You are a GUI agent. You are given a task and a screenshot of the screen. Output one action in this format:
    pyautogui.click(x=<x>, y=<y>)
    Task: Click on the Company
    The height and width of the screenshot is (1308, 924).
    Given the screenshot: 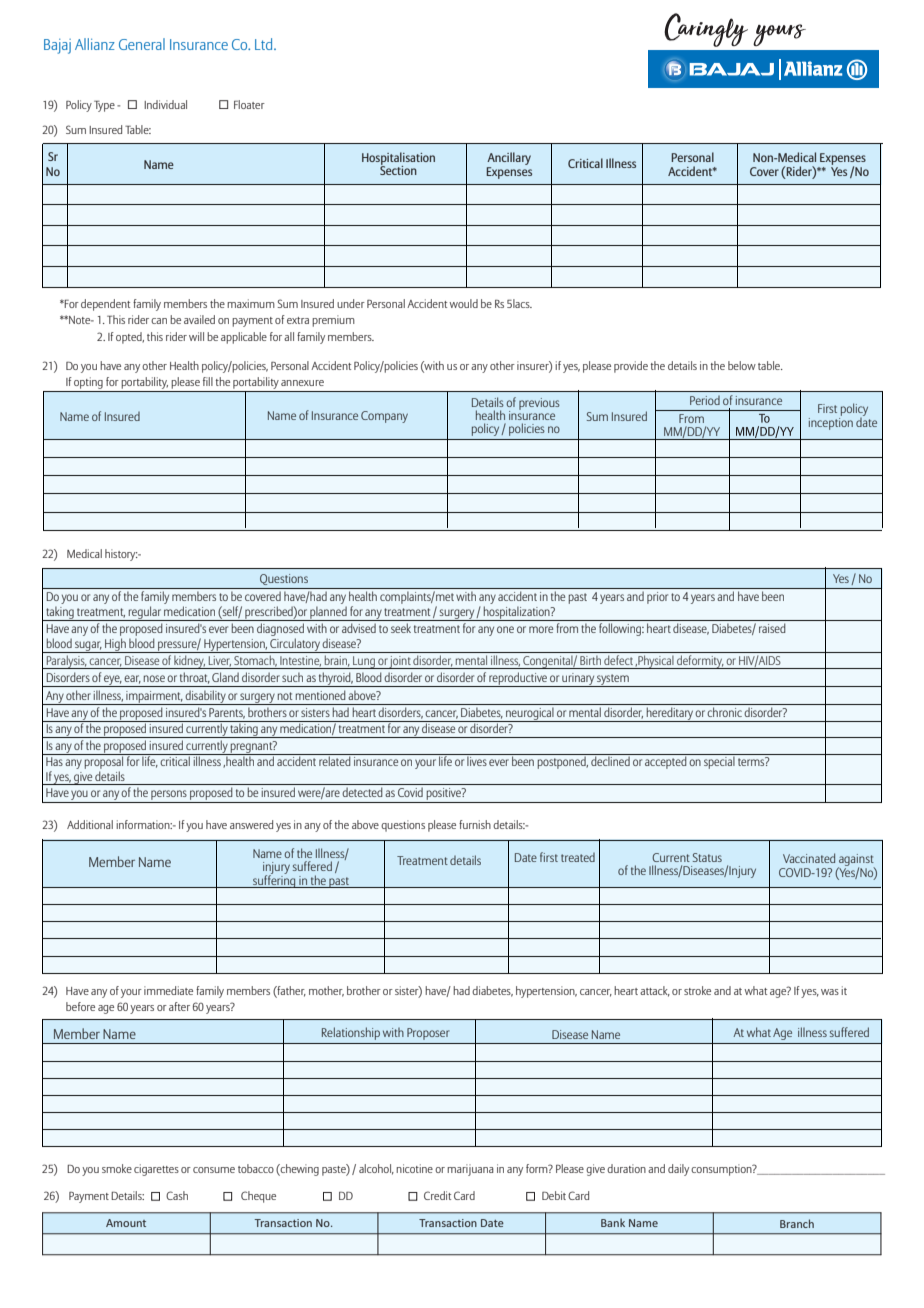 What is the action you would take?
    pyautogui.click(x=384, y=417)
